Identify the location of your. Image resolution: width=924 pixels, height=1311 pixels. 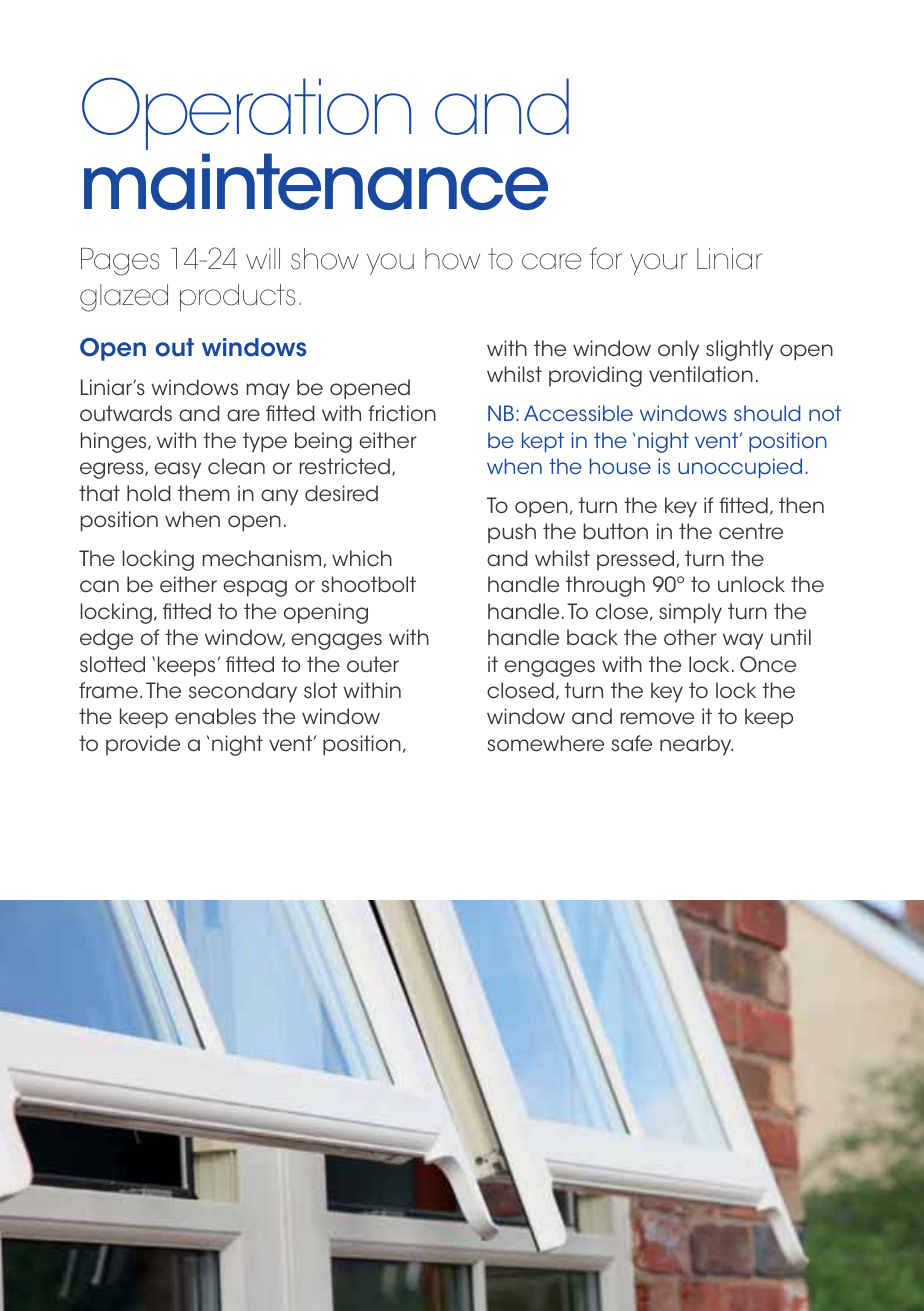
(659, 264).
